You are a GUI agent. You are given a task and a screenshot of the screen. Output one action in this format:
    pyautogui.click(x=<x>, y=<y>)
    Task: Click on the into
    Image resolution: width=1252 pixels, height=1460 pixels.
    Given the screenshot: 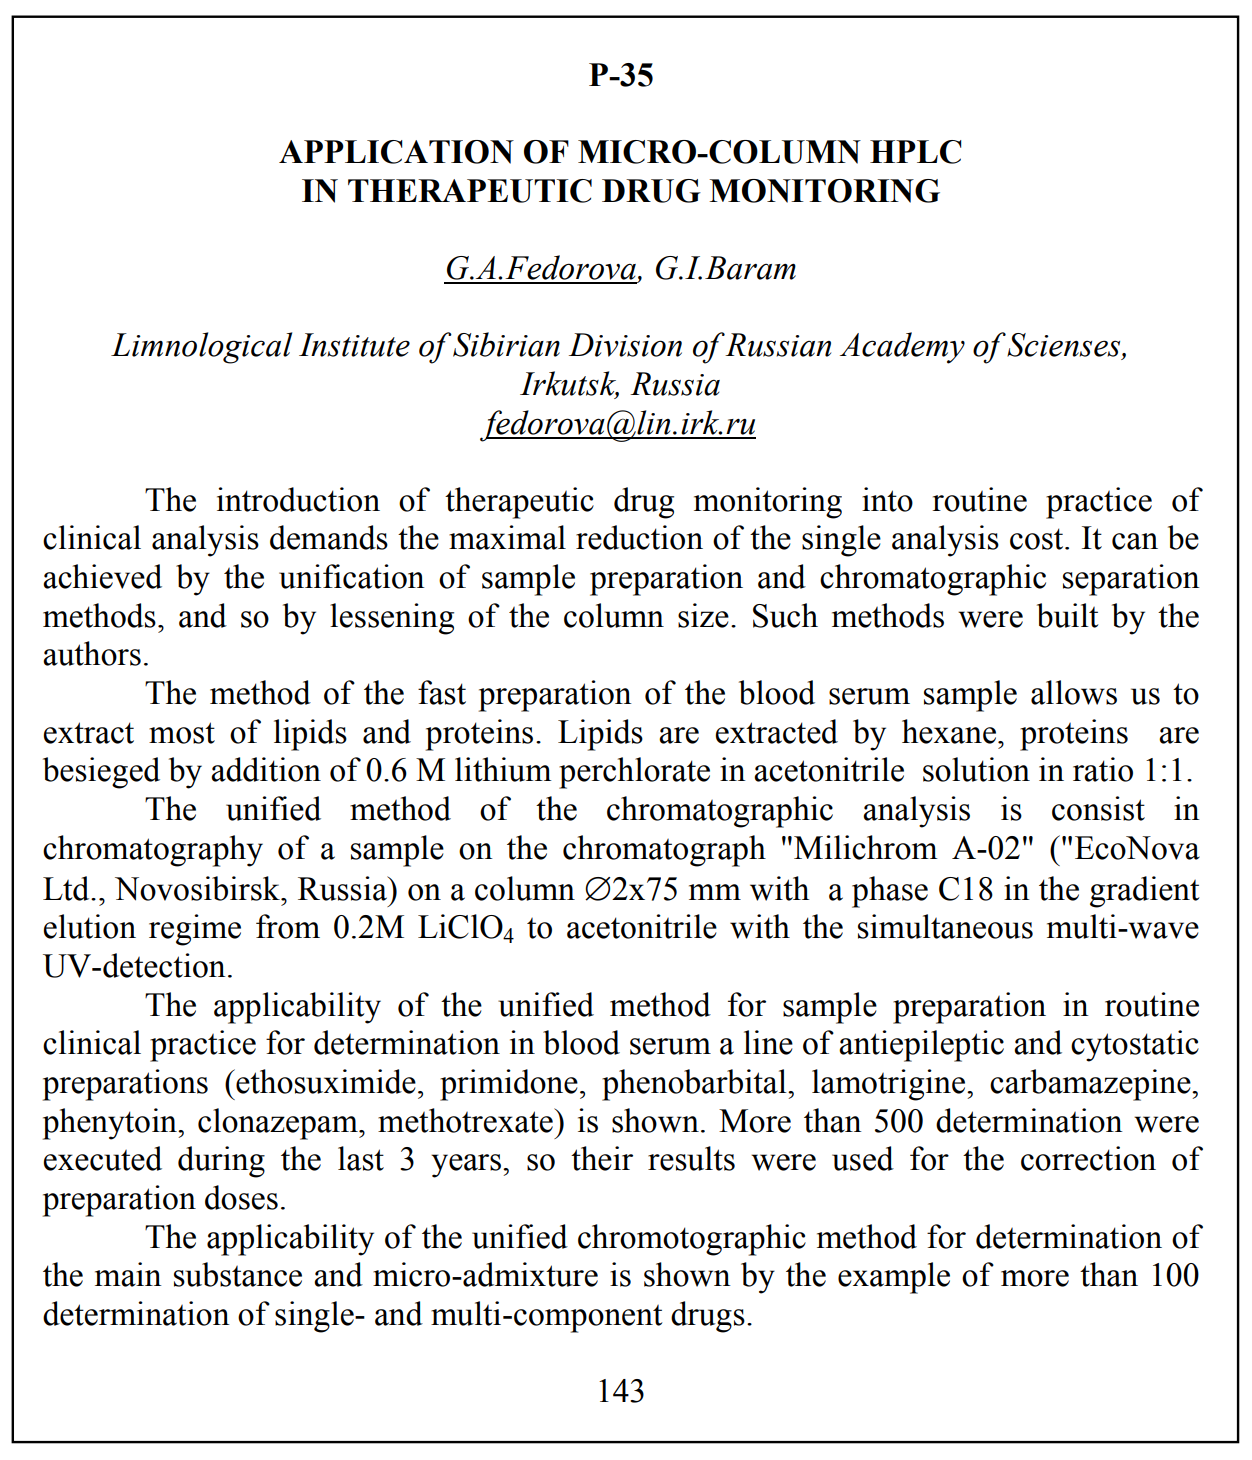 What is the action you would take?
    pyautogui.click(x=887, y=499)
